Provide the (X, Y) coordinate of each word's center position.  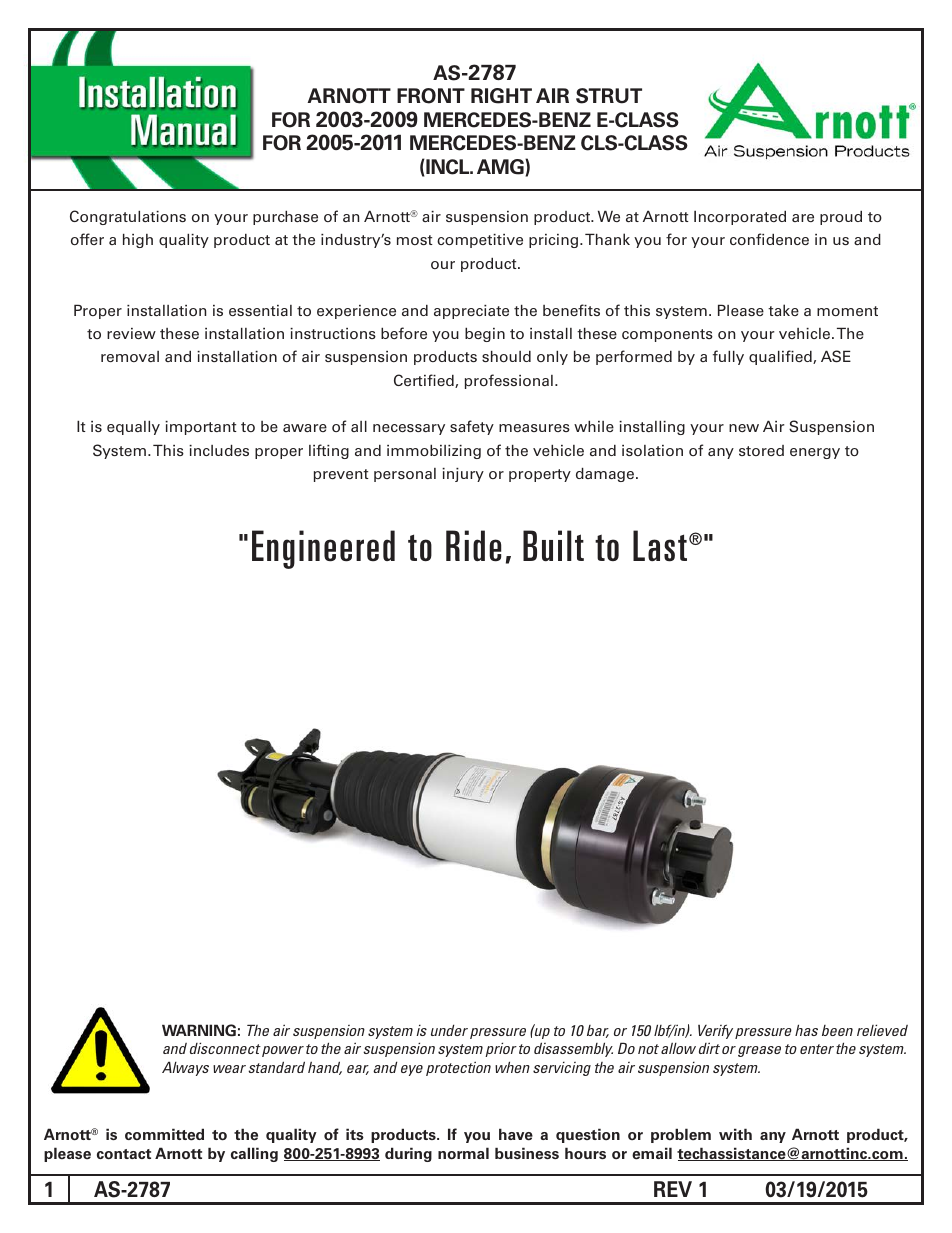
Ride (473, 546)
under (449, 1030)
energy (815, 453)
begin (485, 334)
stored (761, 450)
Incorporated (740, 217)
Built (553, 545)
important (201, 428)
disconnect (225, 1048)
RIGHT (501, 96)
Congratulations (128, 217)
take (783, 310)
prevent (341, 475)
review (131, 333)
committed (164, 1134)
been (837, 1030)
